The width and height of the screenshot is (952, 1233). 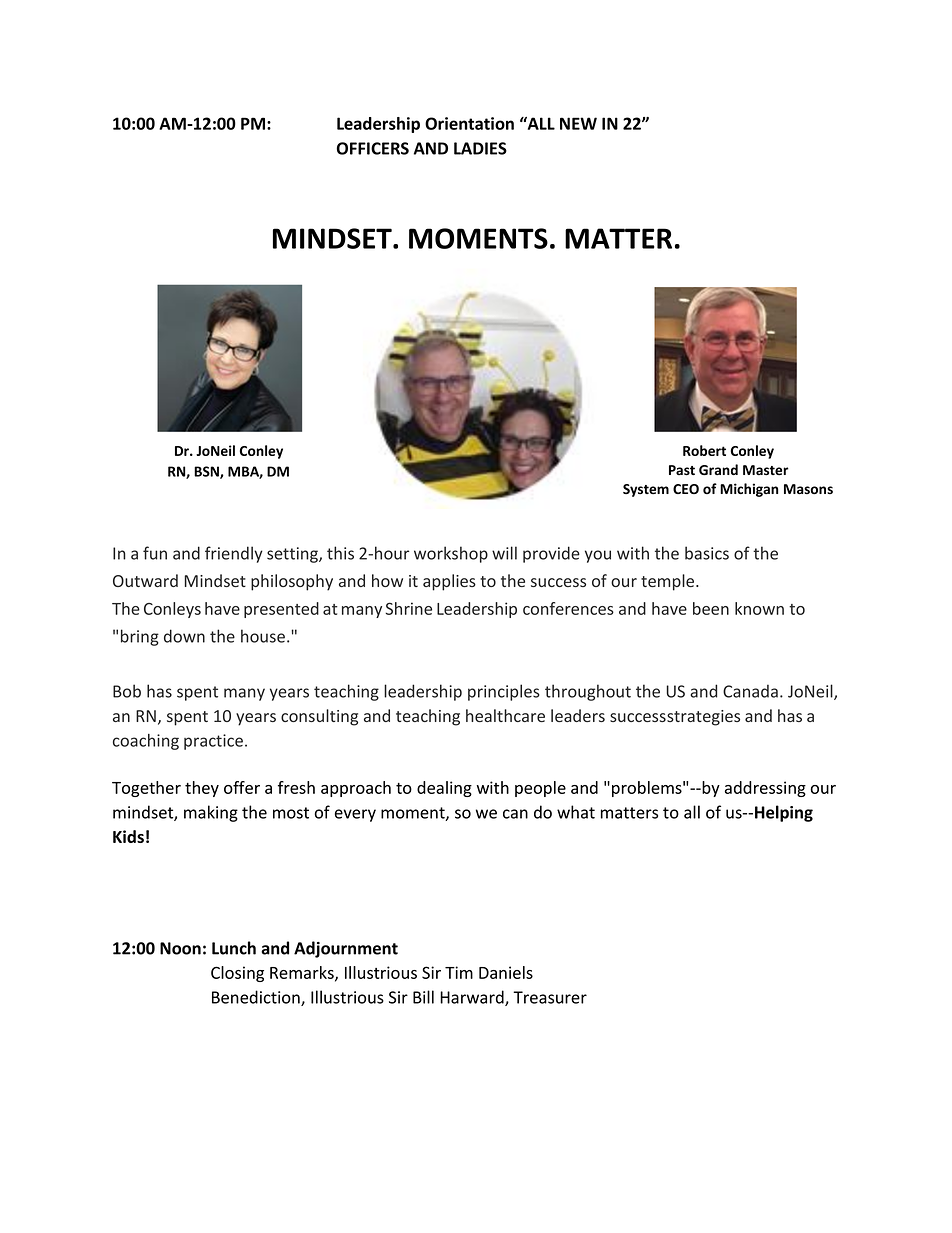 I want to click on OFFICERS, so click(x=373, y=148).
